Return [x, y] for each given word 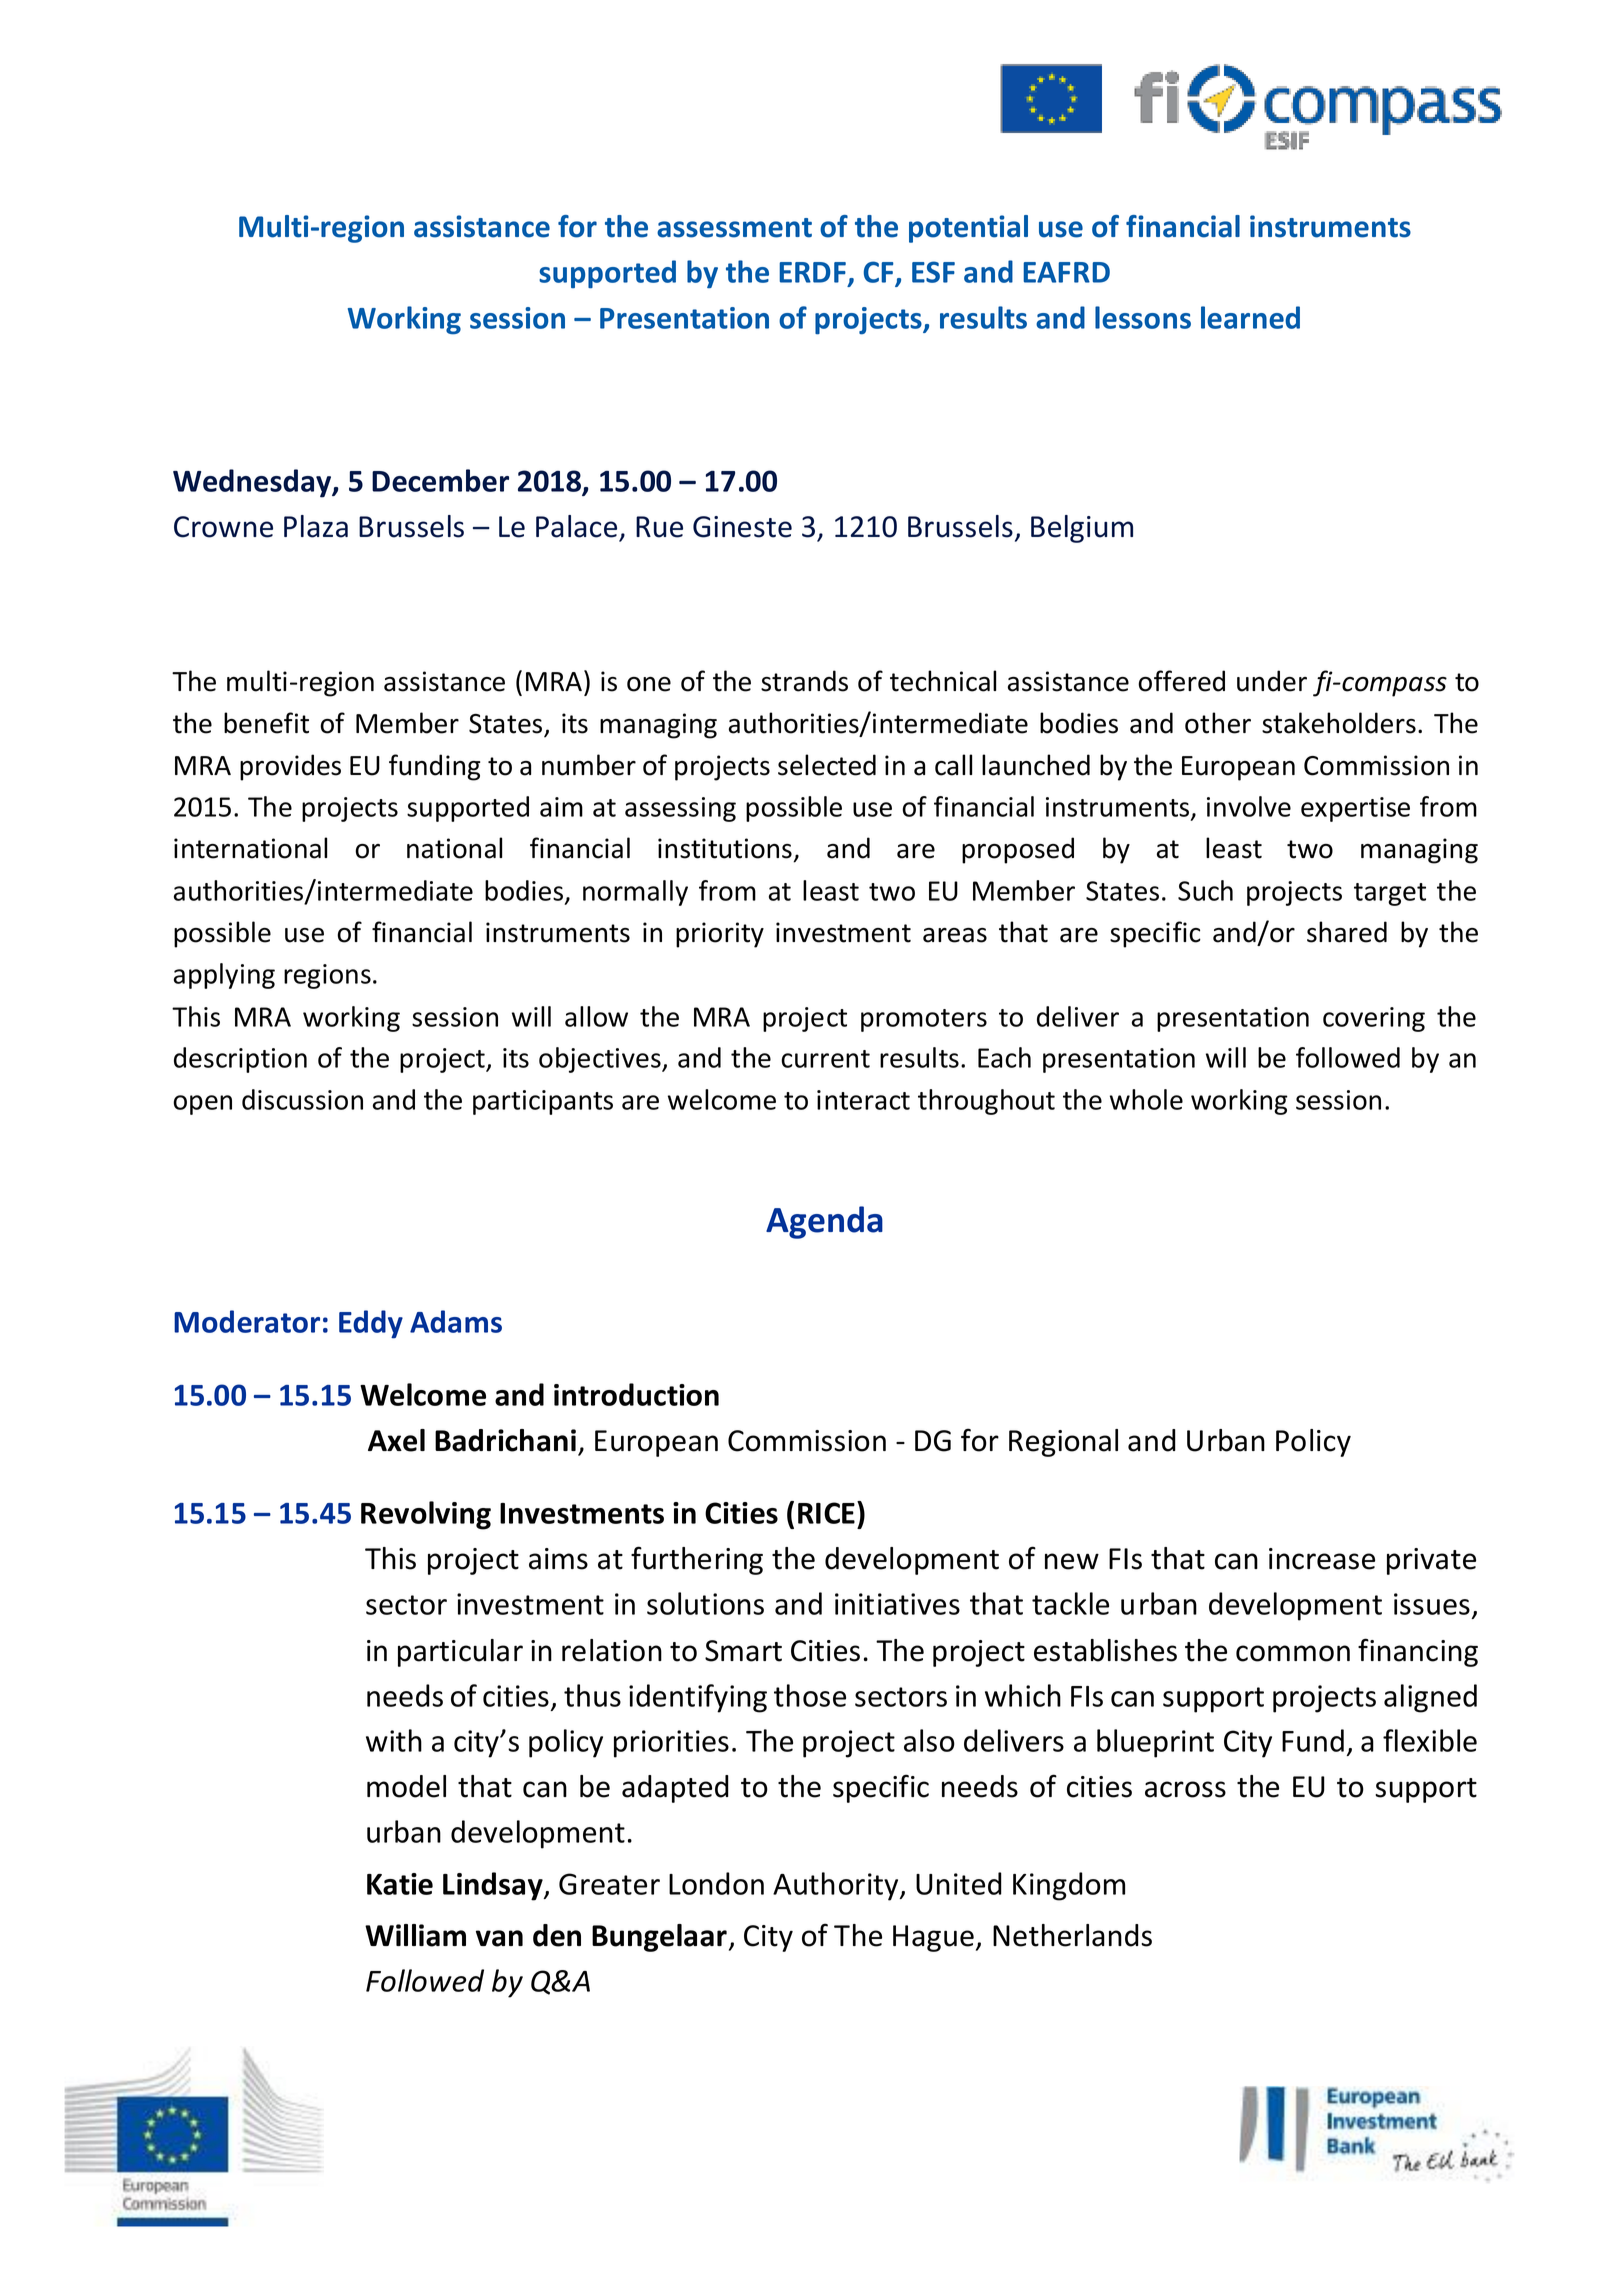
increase [1322, 1559]
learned [1250, 317]
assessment [734, 228]
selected [827, 765]
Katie [400, 1884]
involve [1249, 806]
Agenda [824, 1222]
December [440, 480]
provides [290, 767]
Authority [837, 1886]
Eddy [371, 1324]
